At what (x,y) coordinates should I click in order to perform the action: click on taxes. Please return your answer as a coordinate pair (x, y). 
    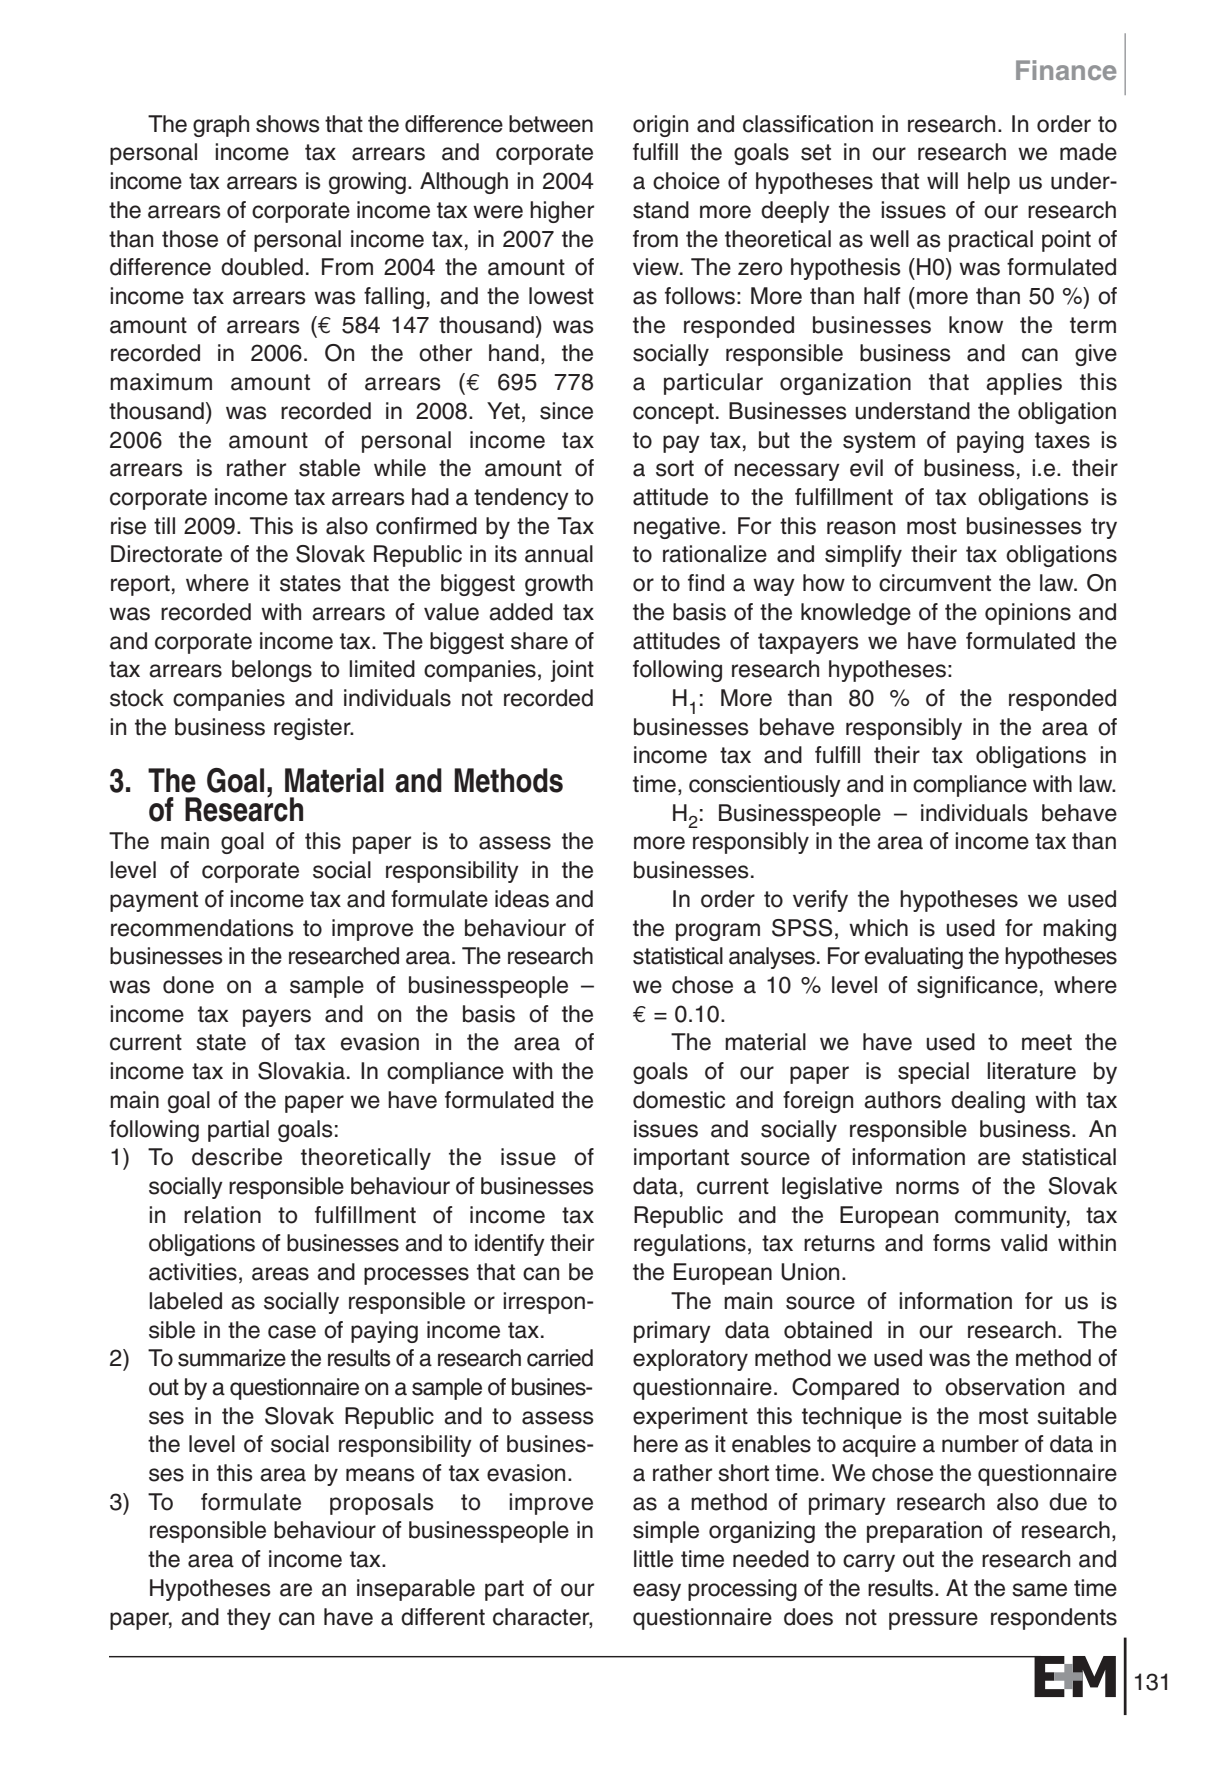
    Looking at the image, I should click on (1062, 440).
